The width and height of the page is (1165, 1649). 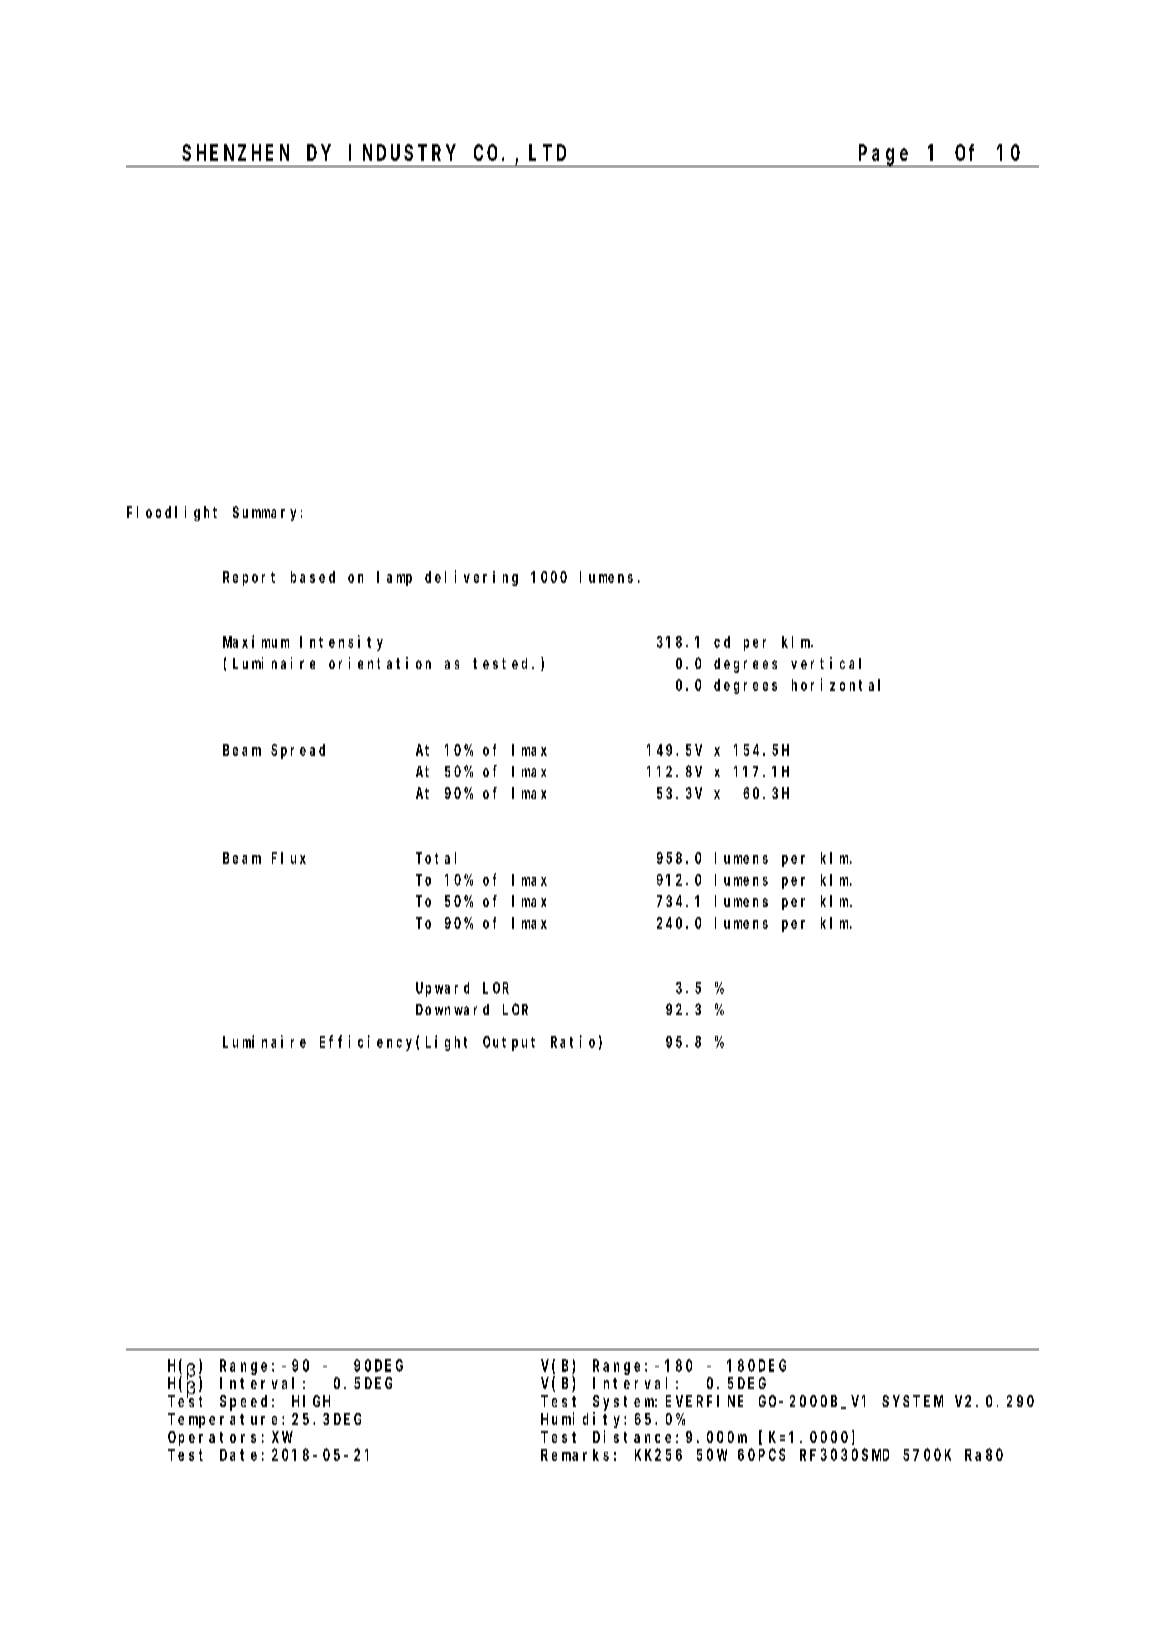 I want to click on HIGH, so click(x=311, y=1401).
